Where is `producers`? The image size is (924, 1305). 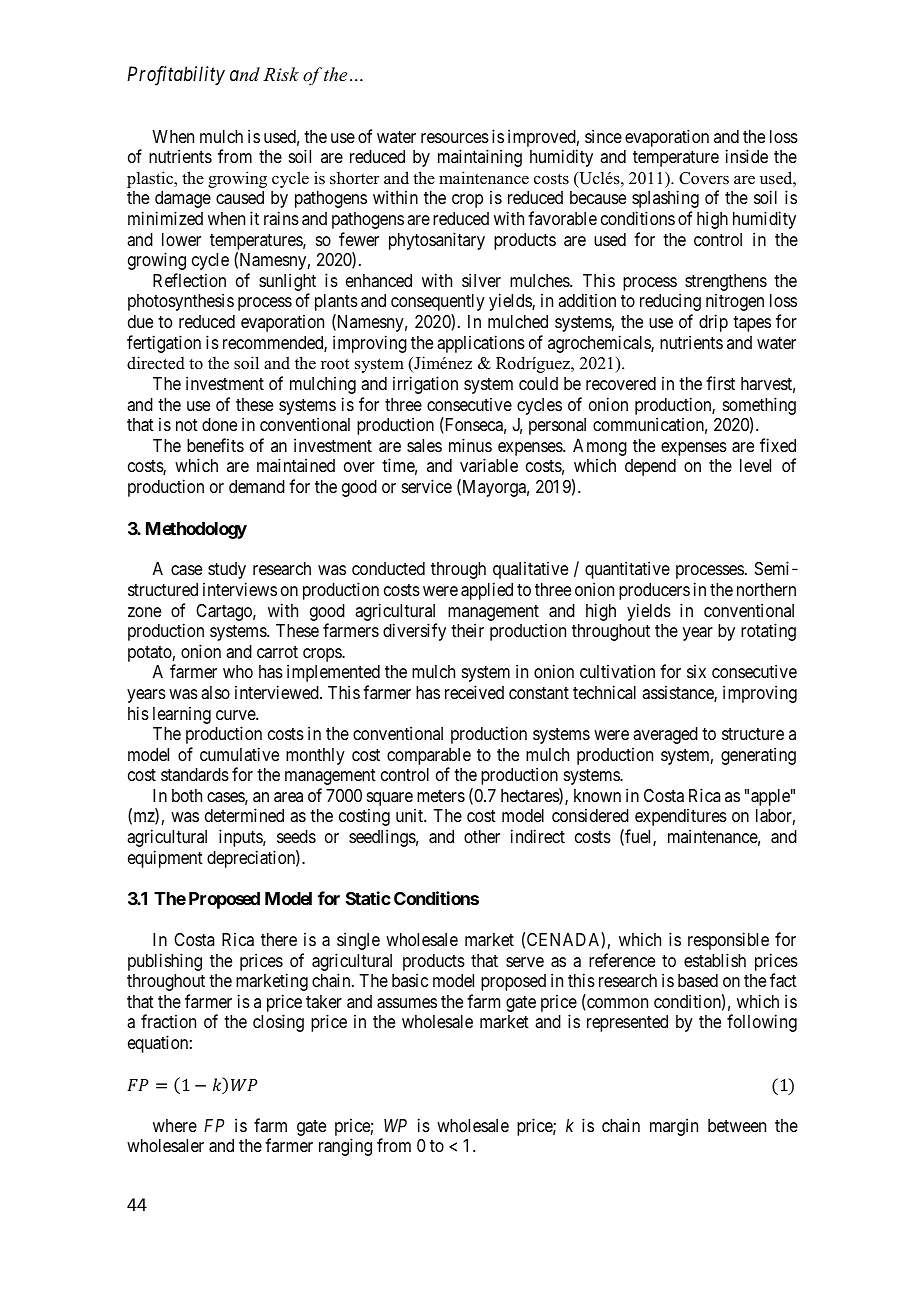
producers is located at coordinates (654, 591).
